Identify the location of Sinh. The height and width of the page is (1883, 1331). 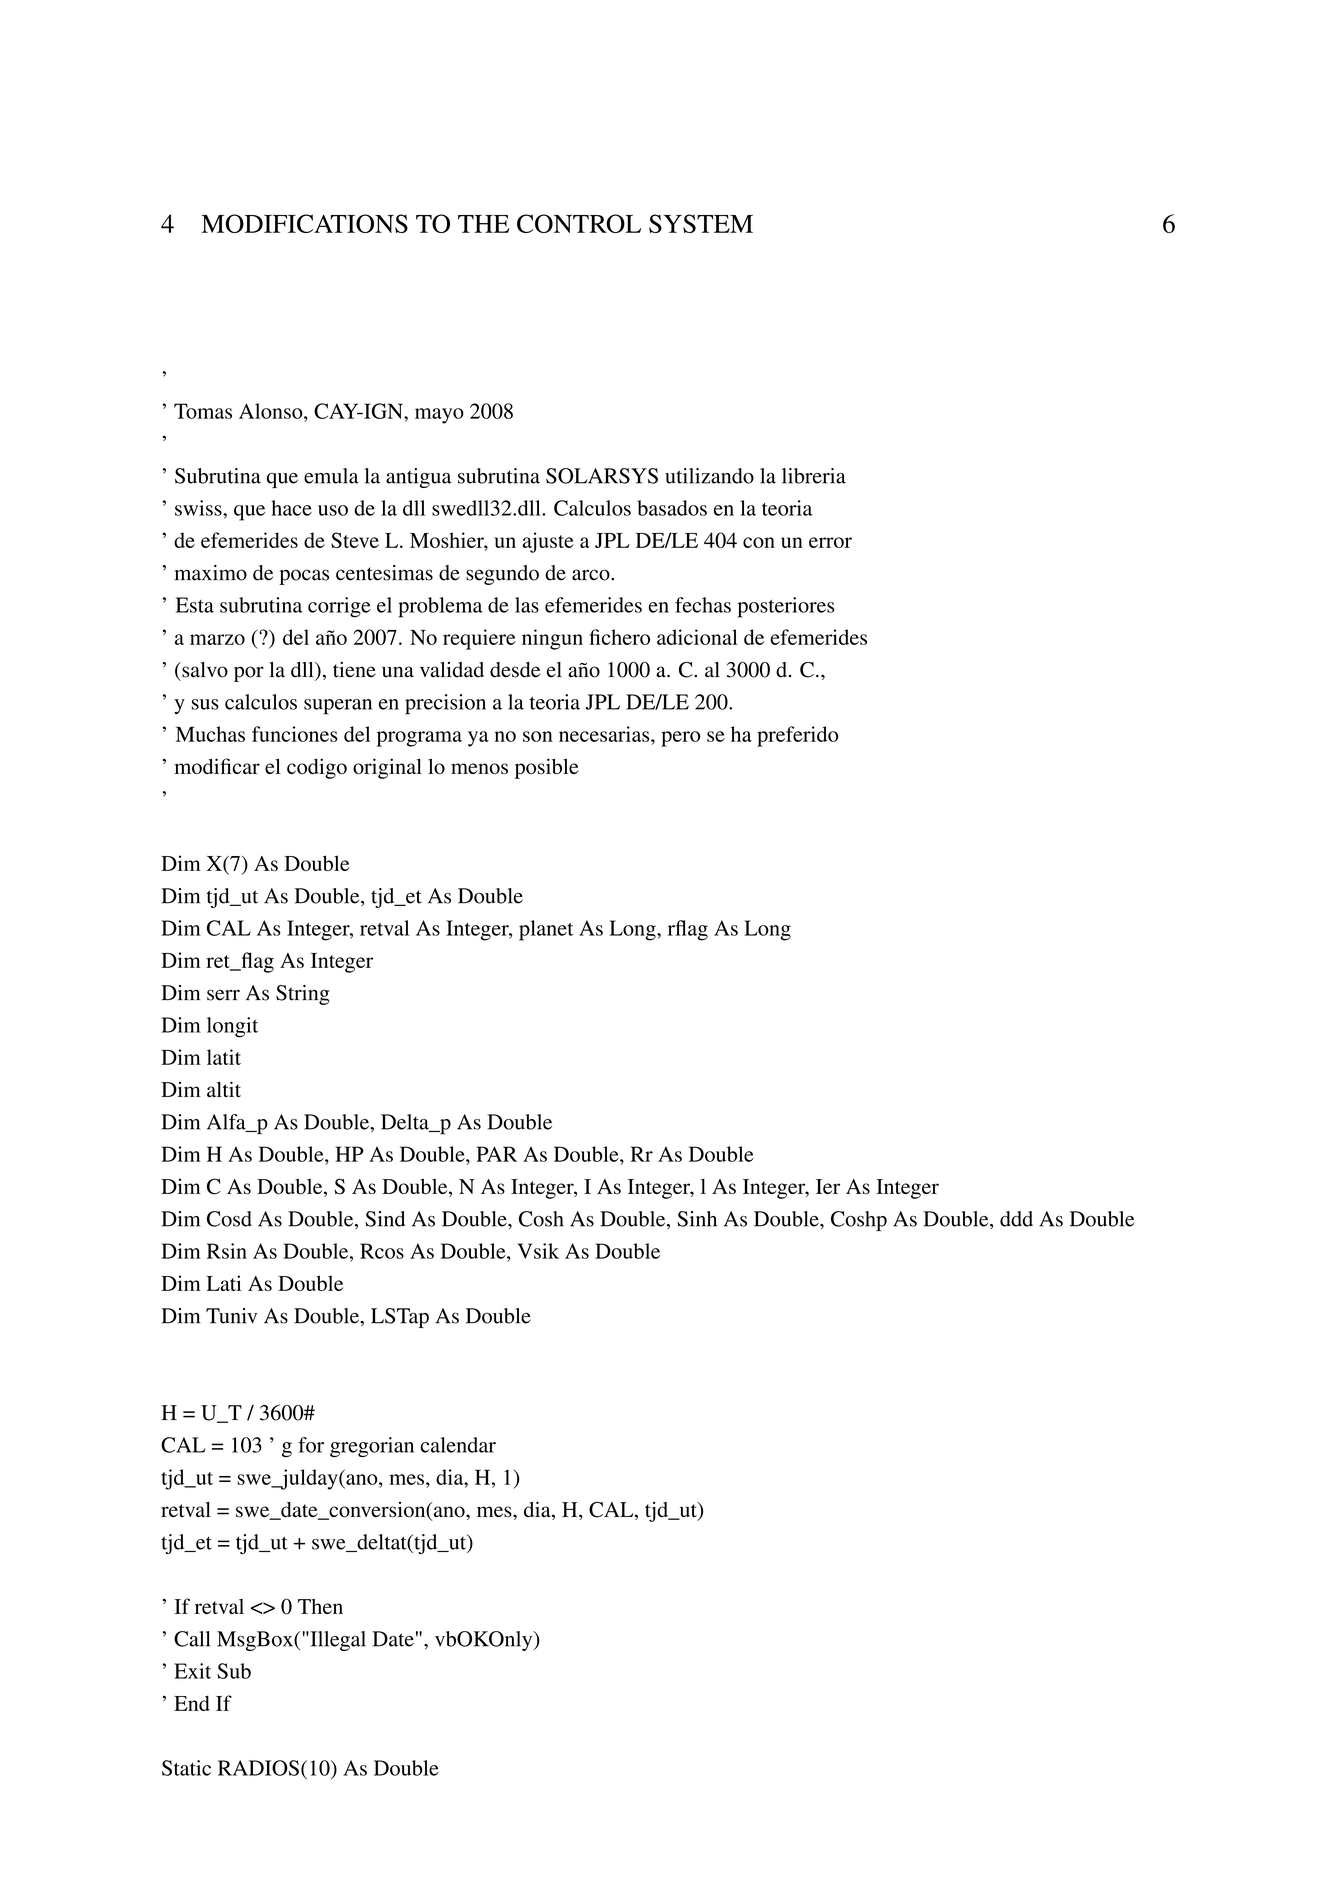
(697, 1219).
